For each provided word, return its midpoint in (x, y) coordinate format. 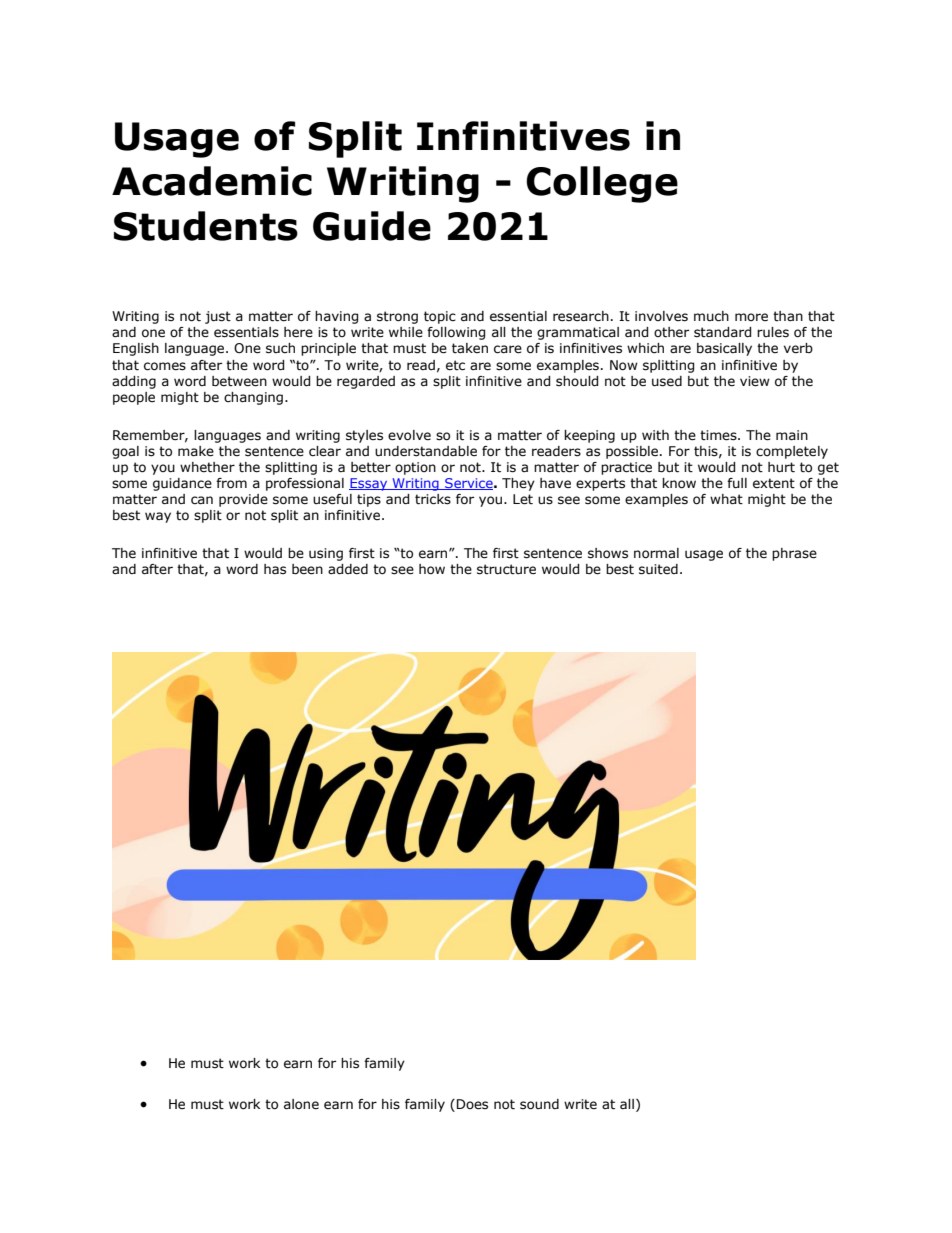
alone (301, 1104)
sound (539, 1104)
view (755, 381)
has (275, 569)
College (602, 184)
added (348, 569)
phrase (794, 554)
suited (658, 569)
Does (472, 1104)
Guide (372, 226)
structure (506, 569)
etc (455, 365)
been (307, 569)
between (239, 381)
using (326, 554)
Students (206, 226)
